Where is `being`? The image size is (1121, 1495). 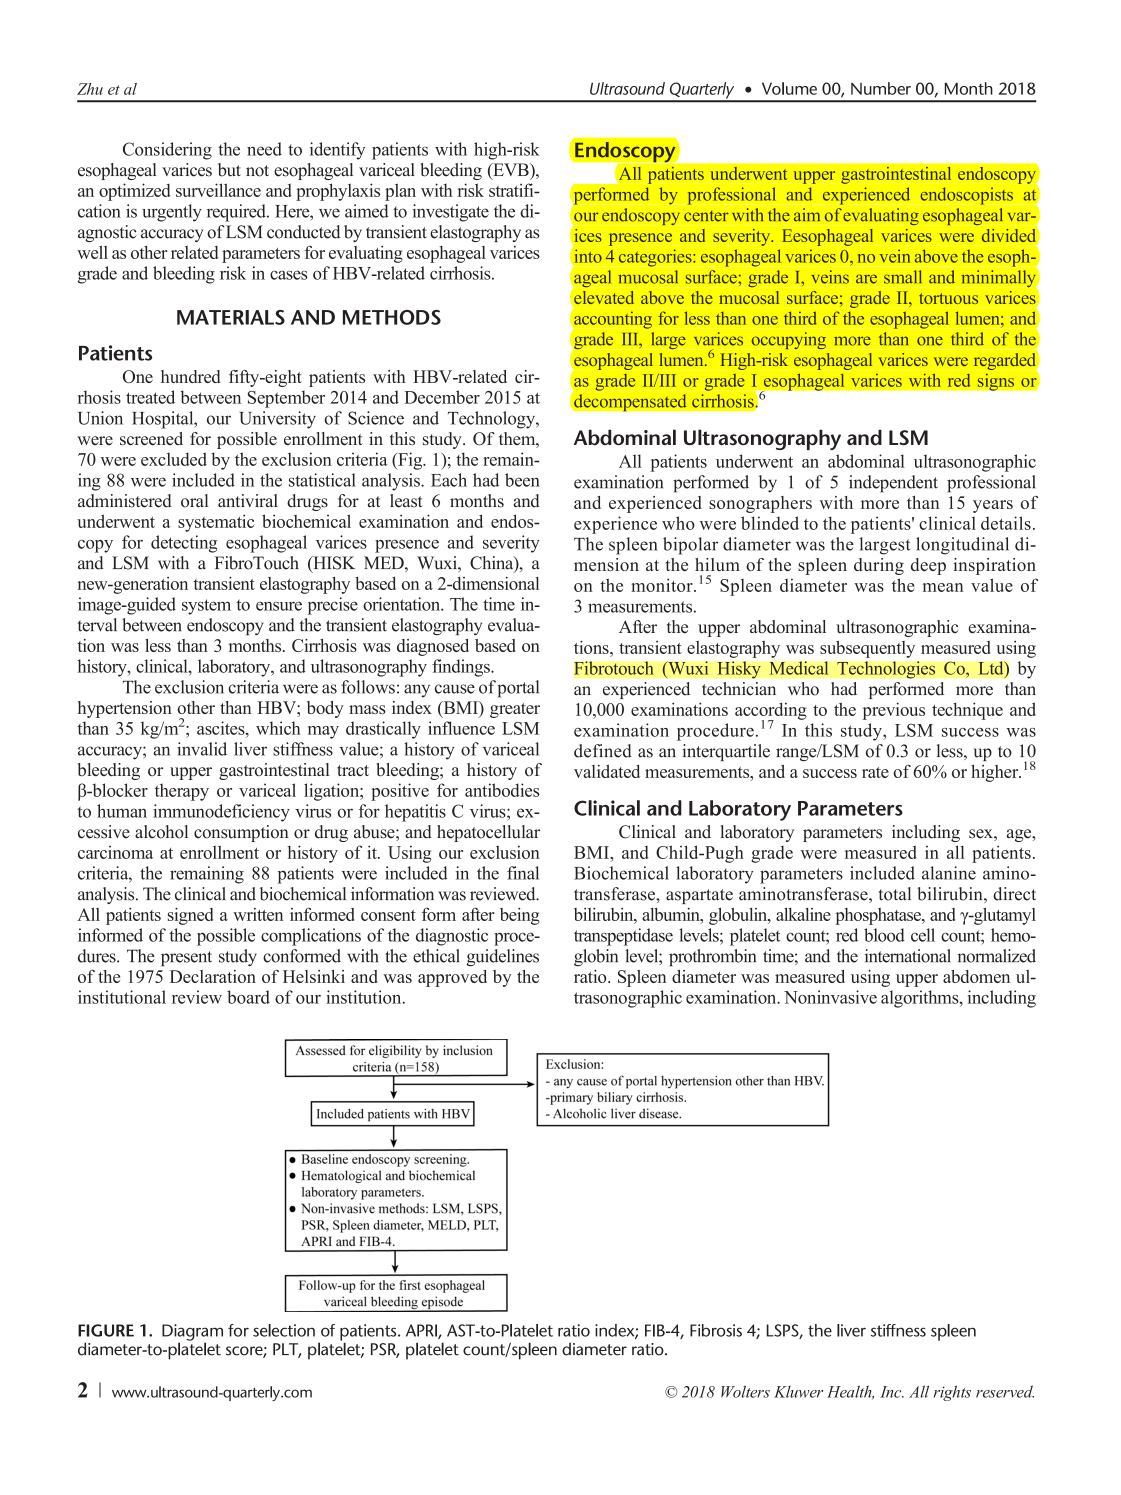
being is located at coordinates (520, 916).
